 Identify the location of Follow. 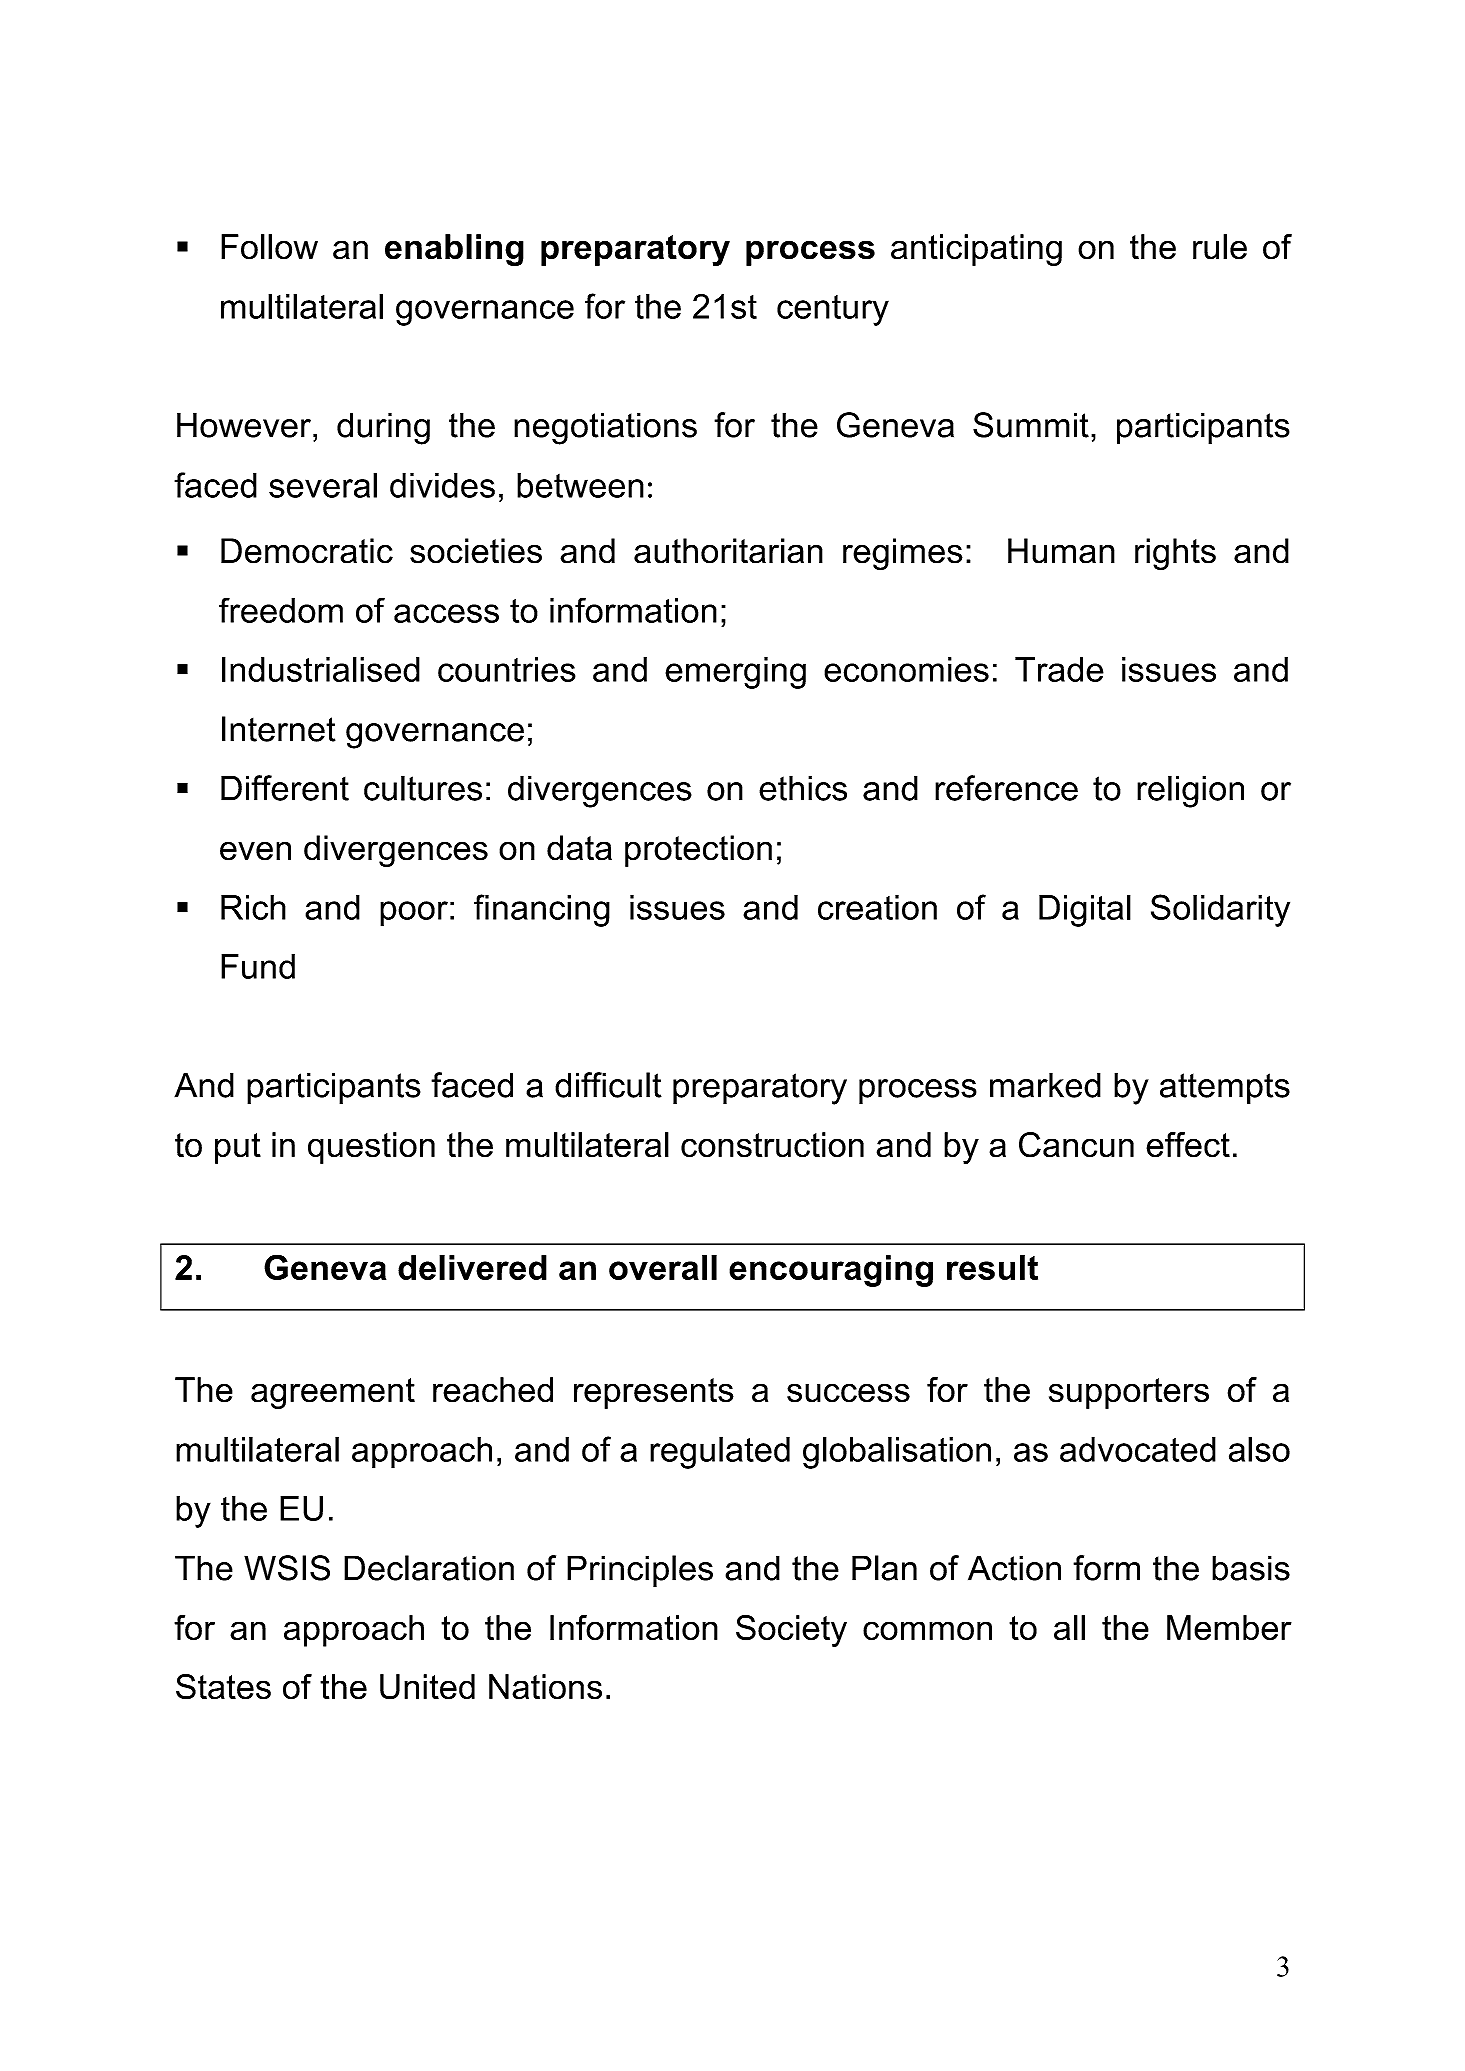
(269, 247).
